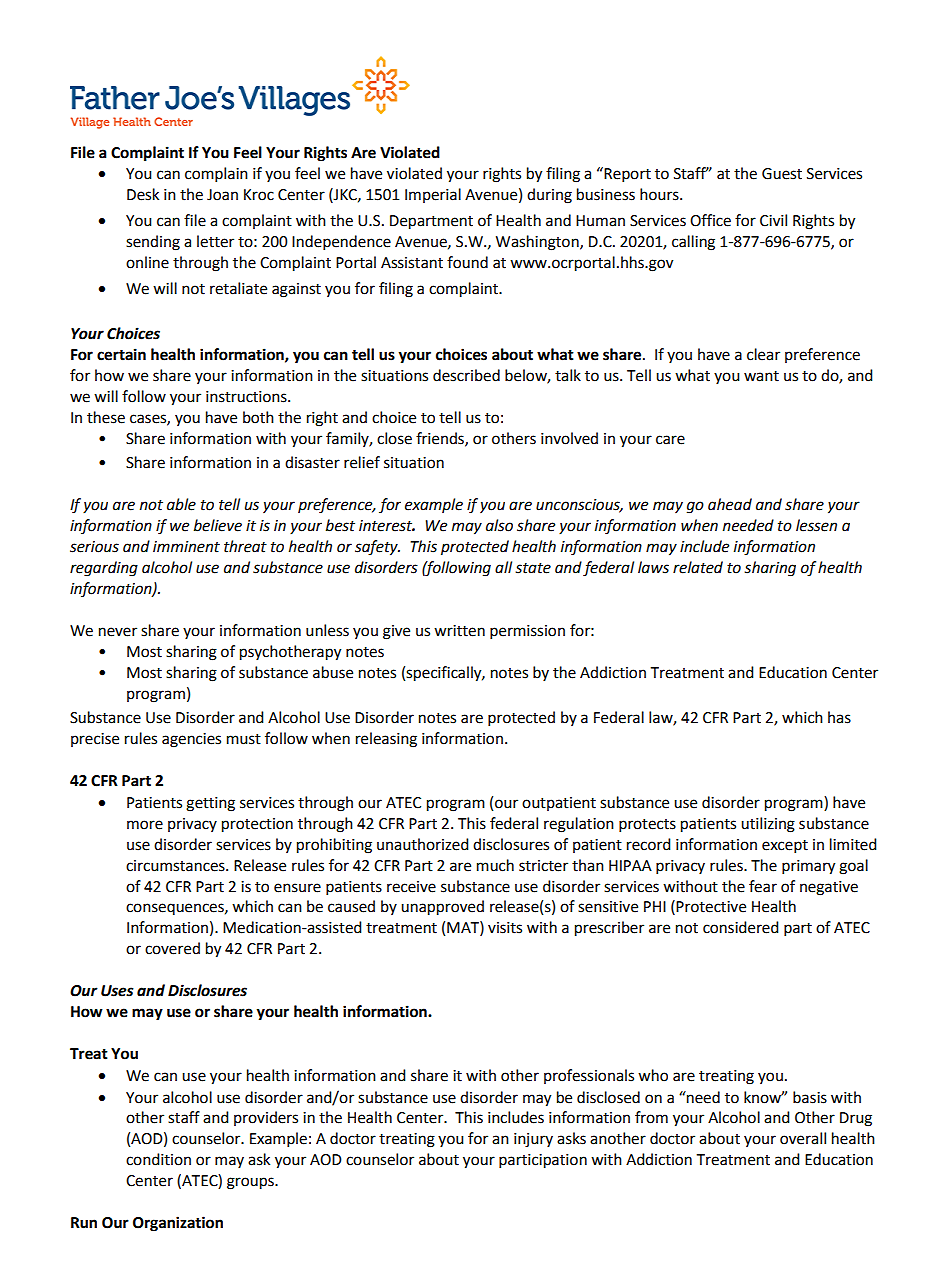  Describe the element at coordinates (761, 376) in the screenshot. I see `want` at that location.
